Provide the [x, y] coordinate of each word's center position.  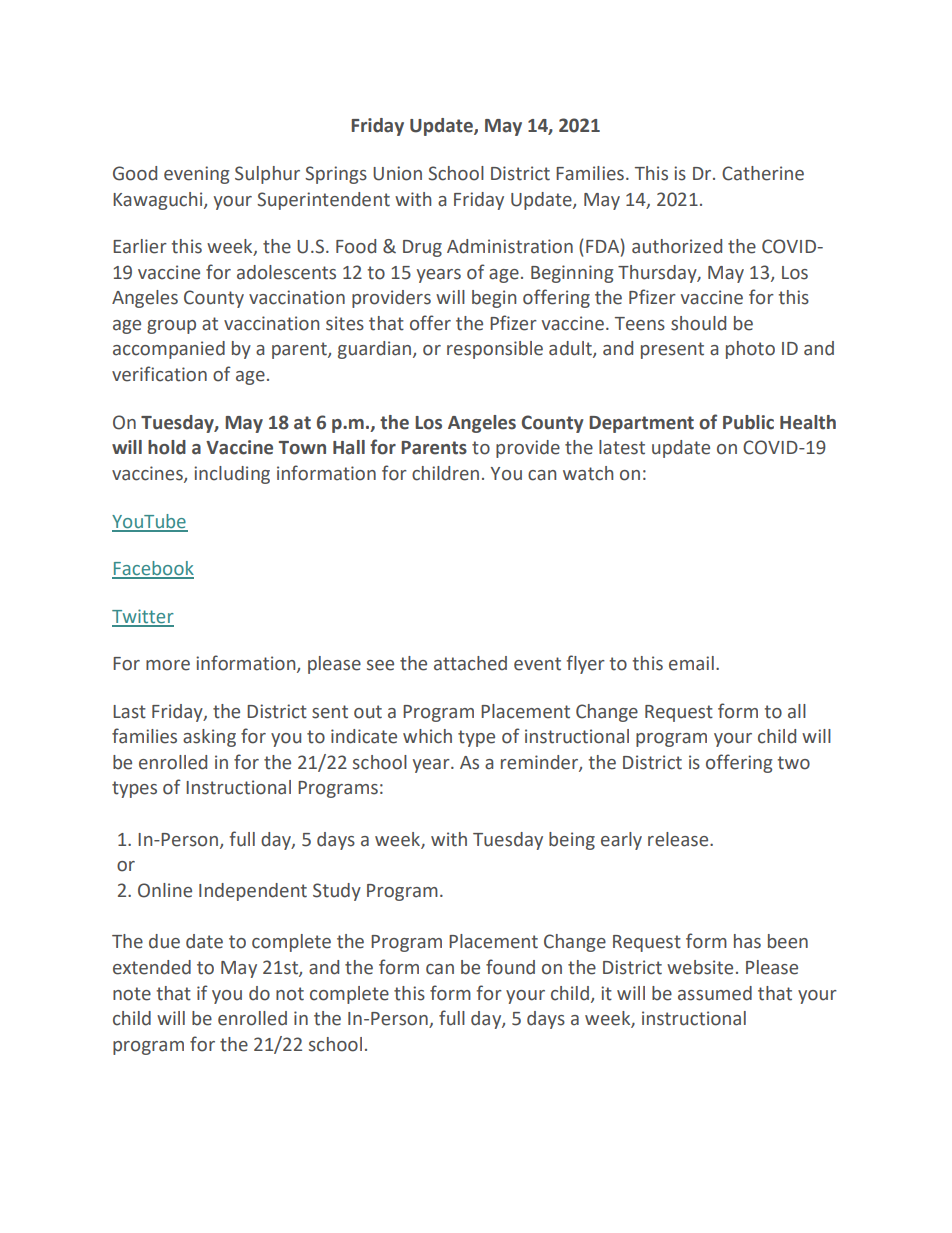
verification [159, 374]
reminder [540, 763]
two [793, 763]
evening [196, 175]
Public [748, 422]
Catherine [763, 173]
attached [470, 663]
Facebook [153, 569]
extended [152, 967]
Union [397, 173]
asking [209, 738]
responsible [495, 350]
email [691, 663]
